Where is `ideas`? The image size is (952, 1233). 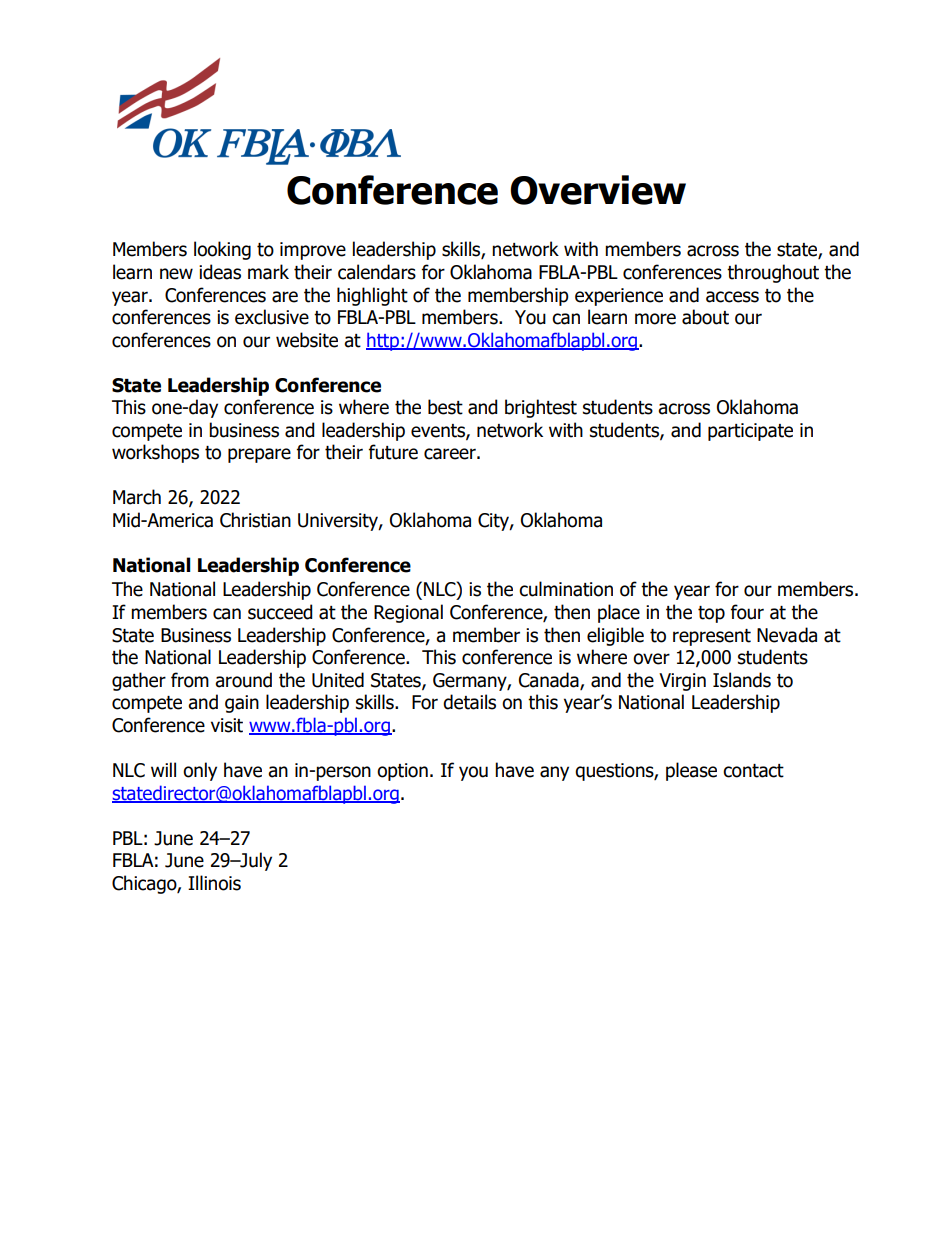 ideas is located at coordinates (220, 272).
